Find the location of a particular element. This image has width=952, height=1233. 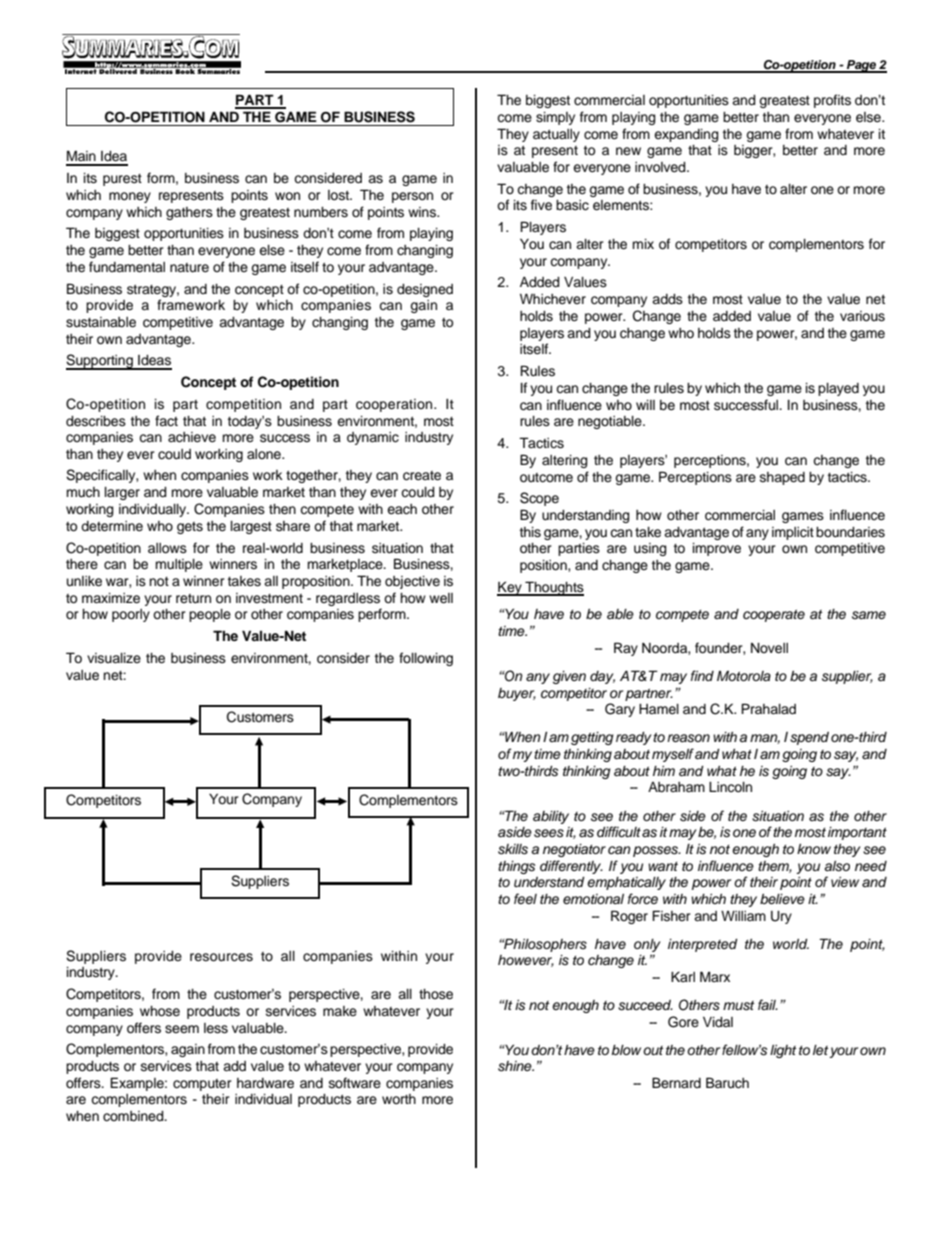

purest is located at coordinates (122, 180).
